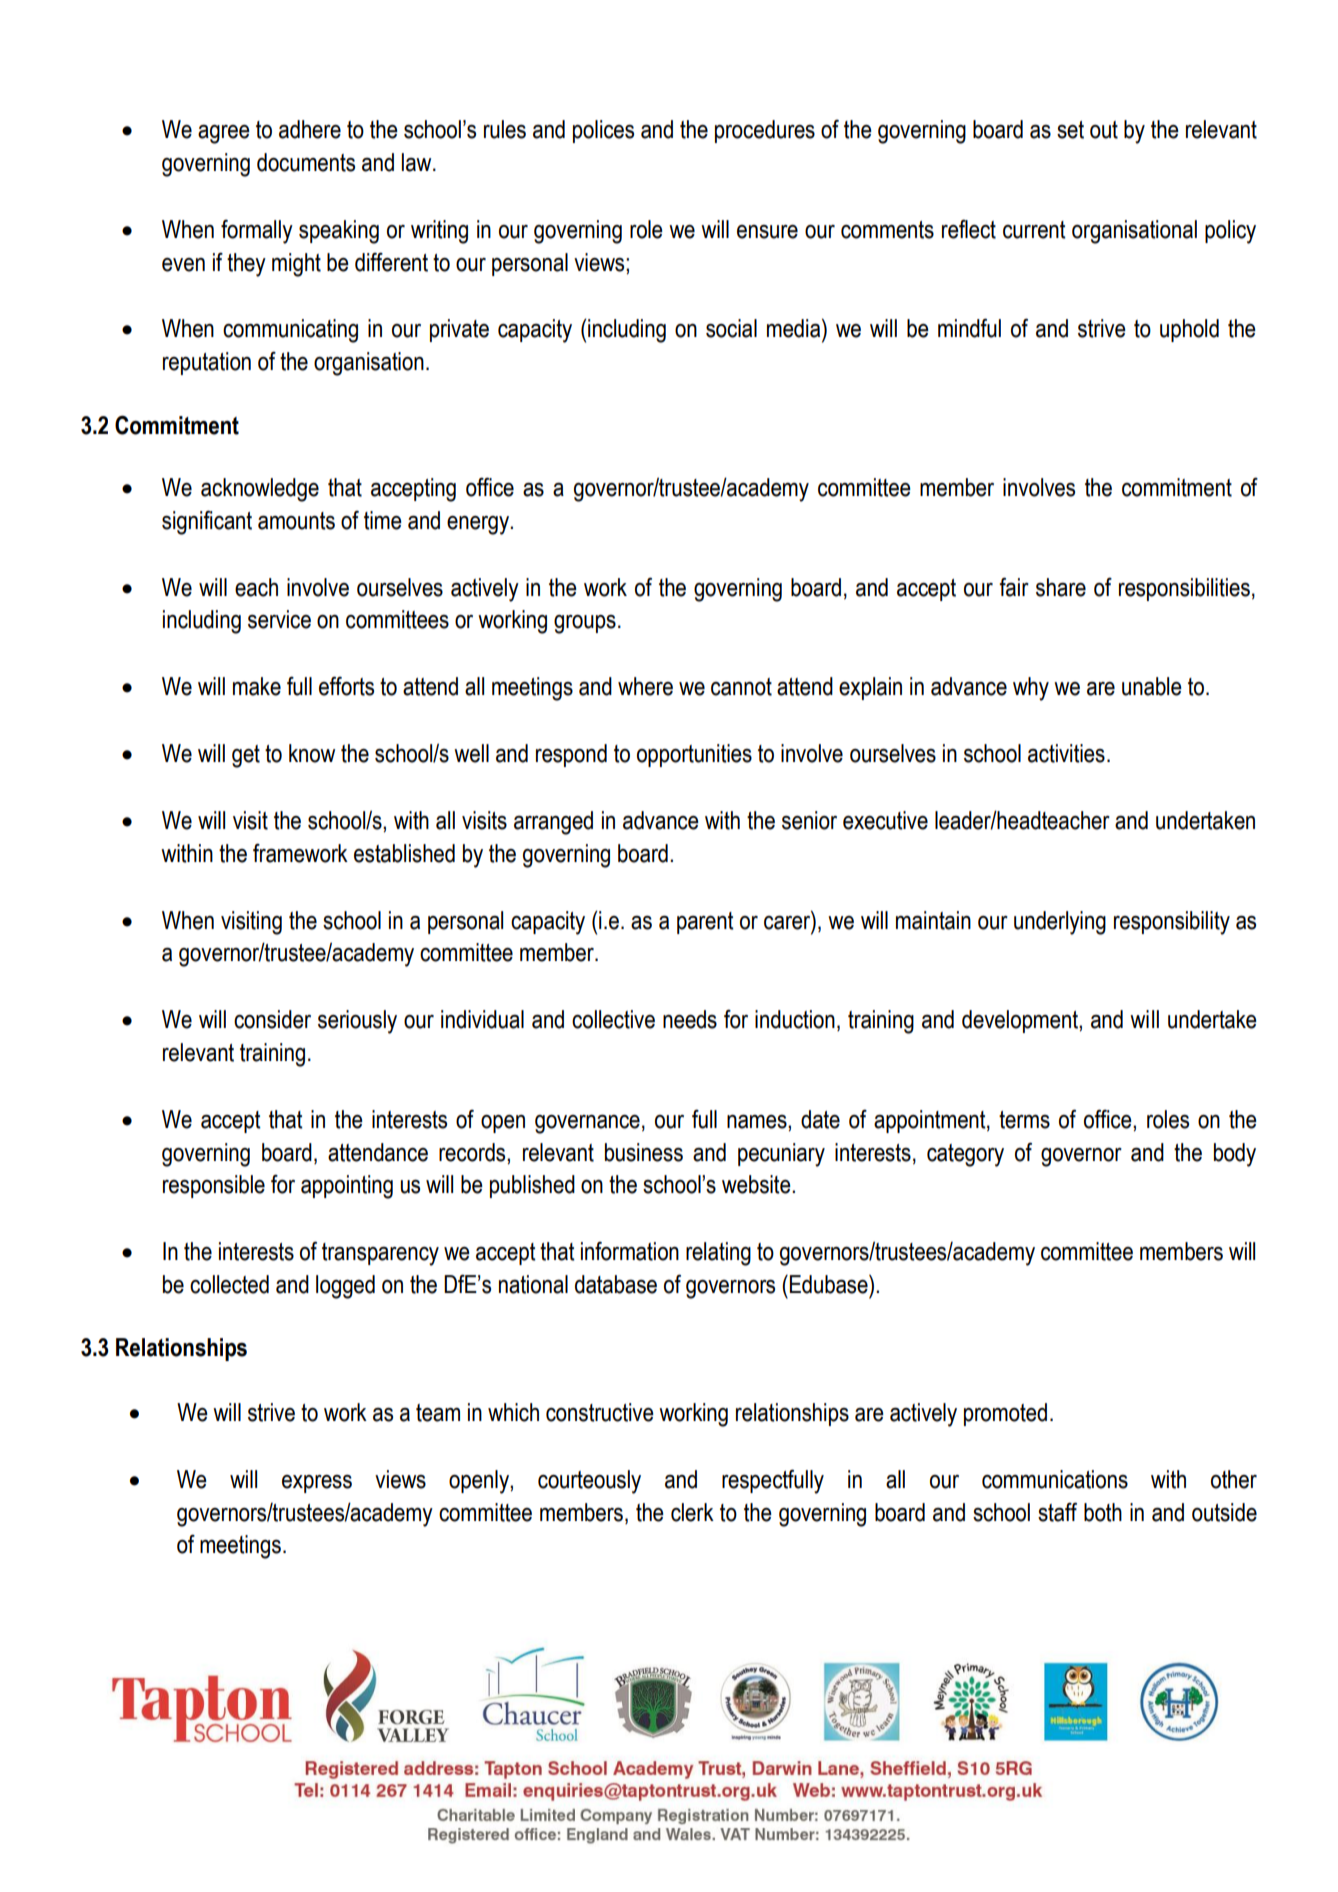  I want to click on needs, so click(690, 1019).
